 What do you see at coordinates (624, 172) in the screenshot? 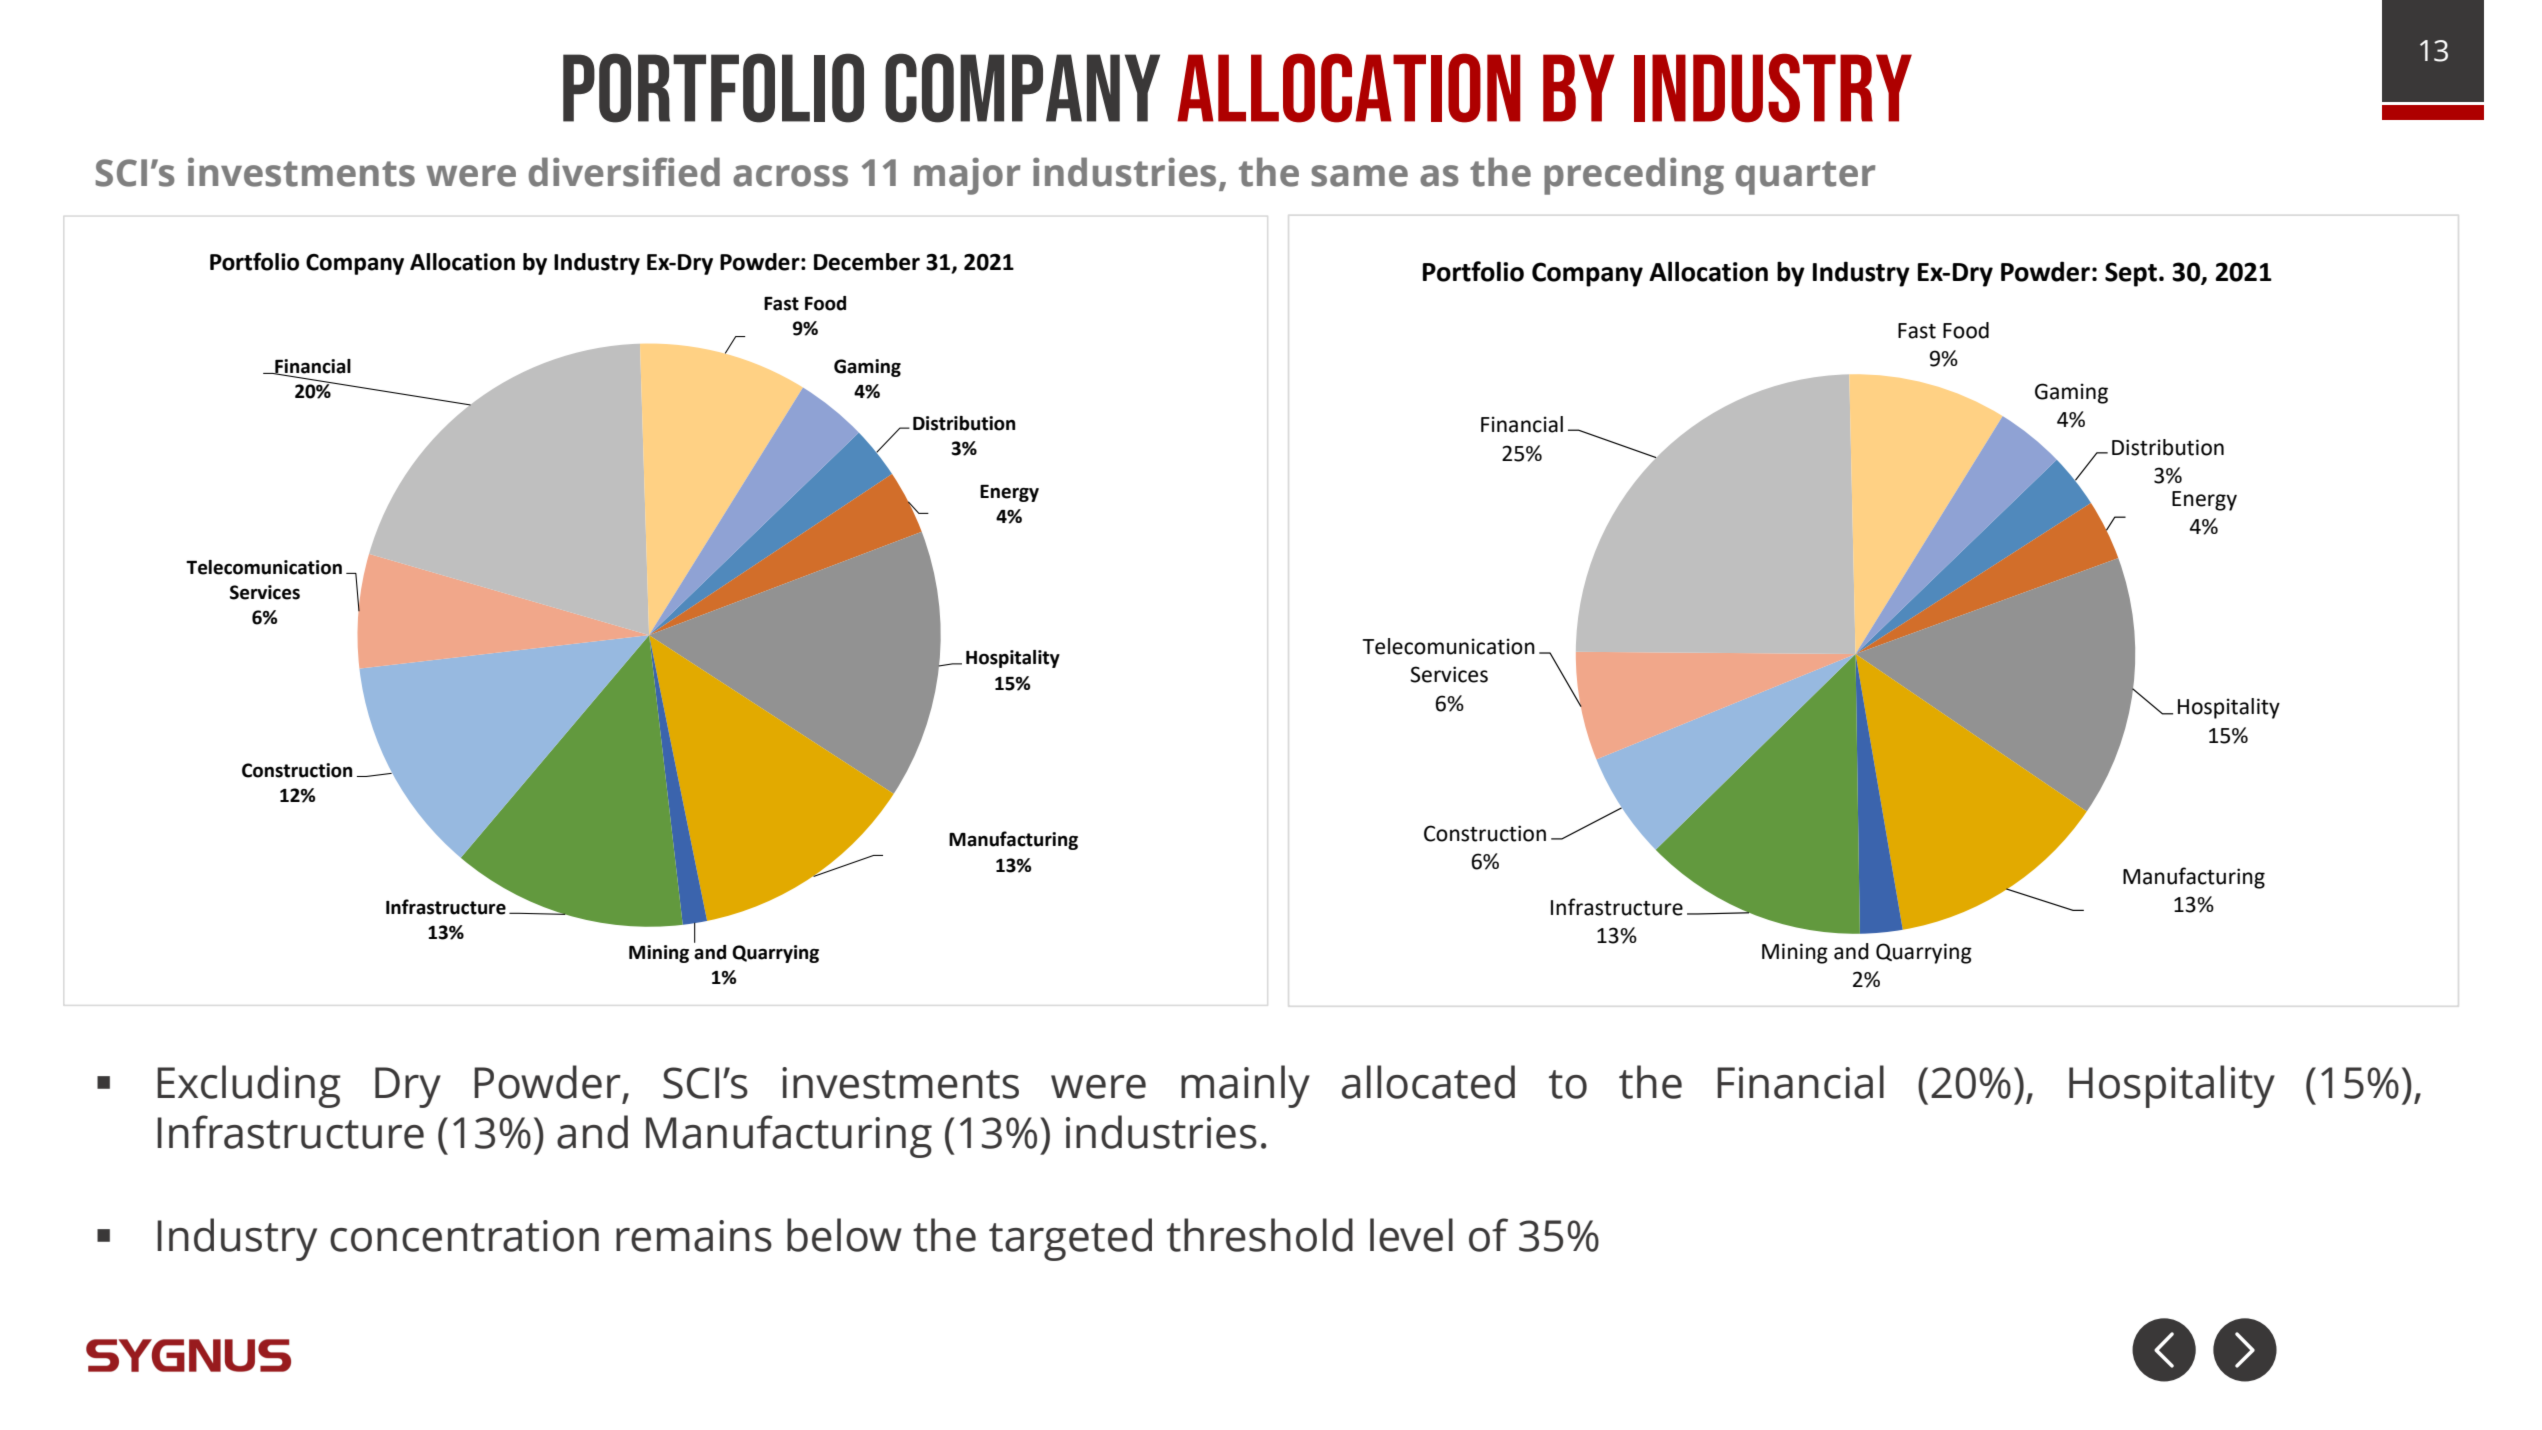
I see `diversified` at bounding box center [624, 172].
